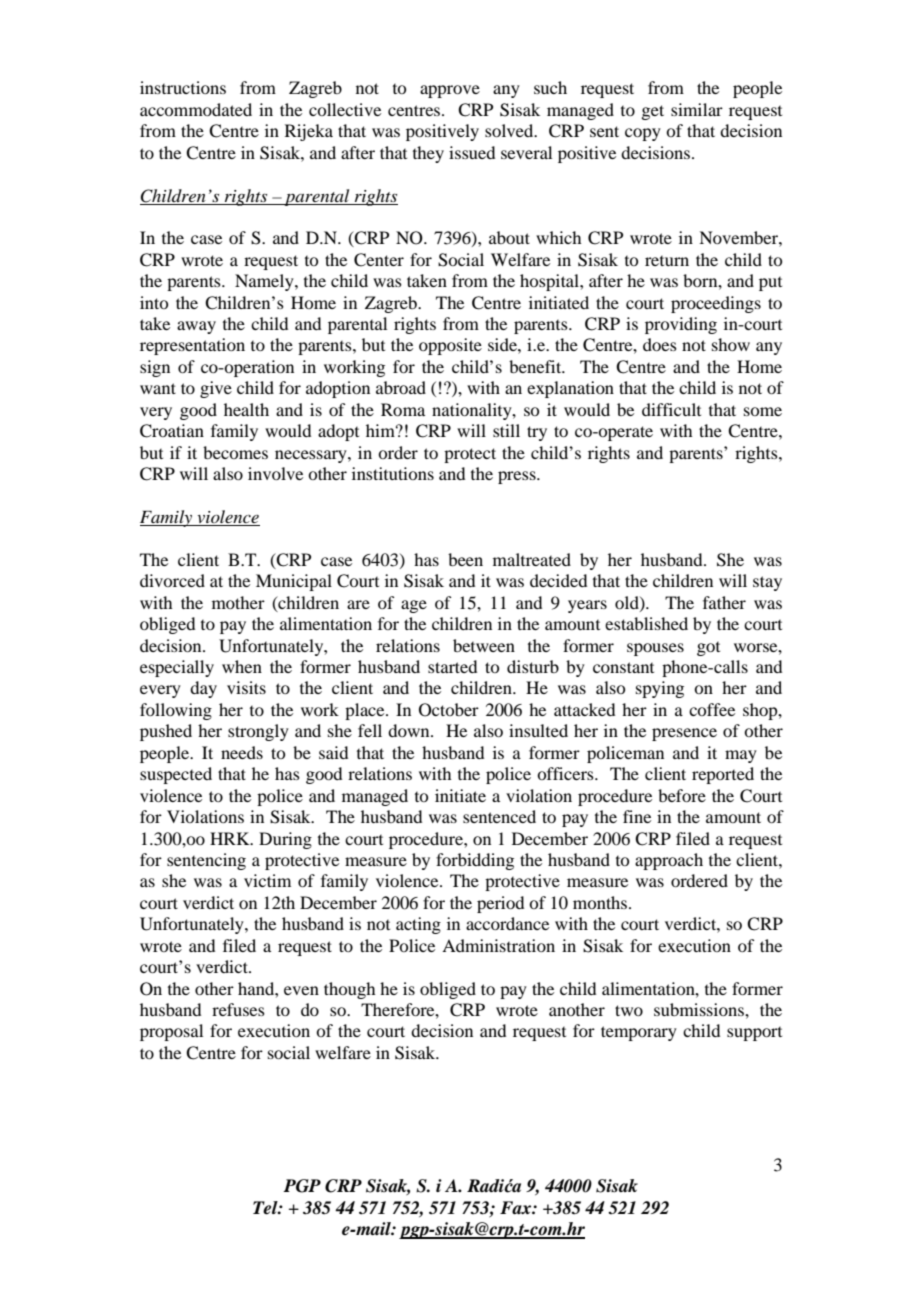 This screenshot has width=924, height=1308. I want to click on Administration, so click(498, 945).
